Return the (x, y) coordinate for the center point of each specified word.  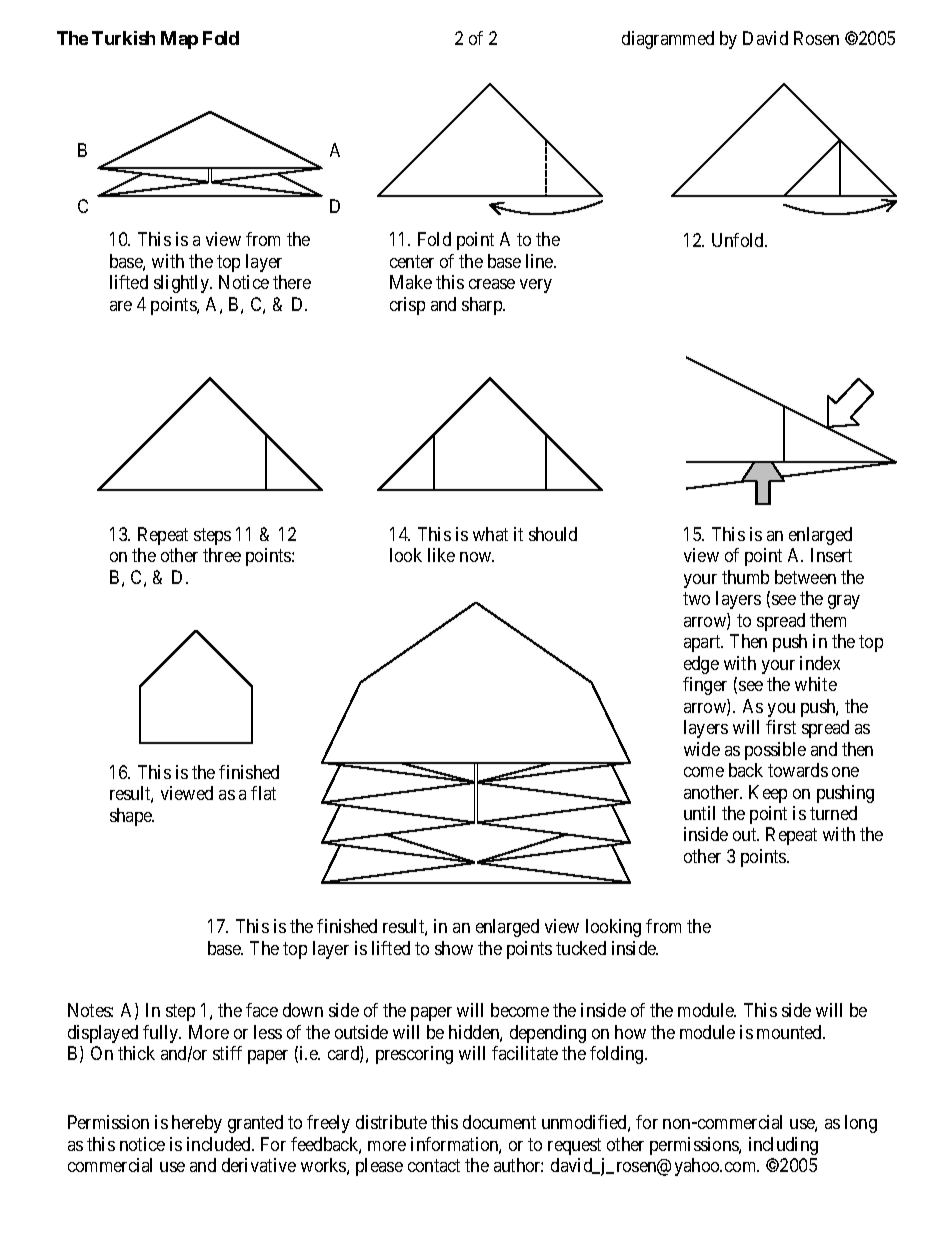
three (222, 555)
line (540, 261)
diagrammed (668, 40)
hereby (197, 1124)
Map (179, 40)
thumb (745, 577)
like (441, 555)
